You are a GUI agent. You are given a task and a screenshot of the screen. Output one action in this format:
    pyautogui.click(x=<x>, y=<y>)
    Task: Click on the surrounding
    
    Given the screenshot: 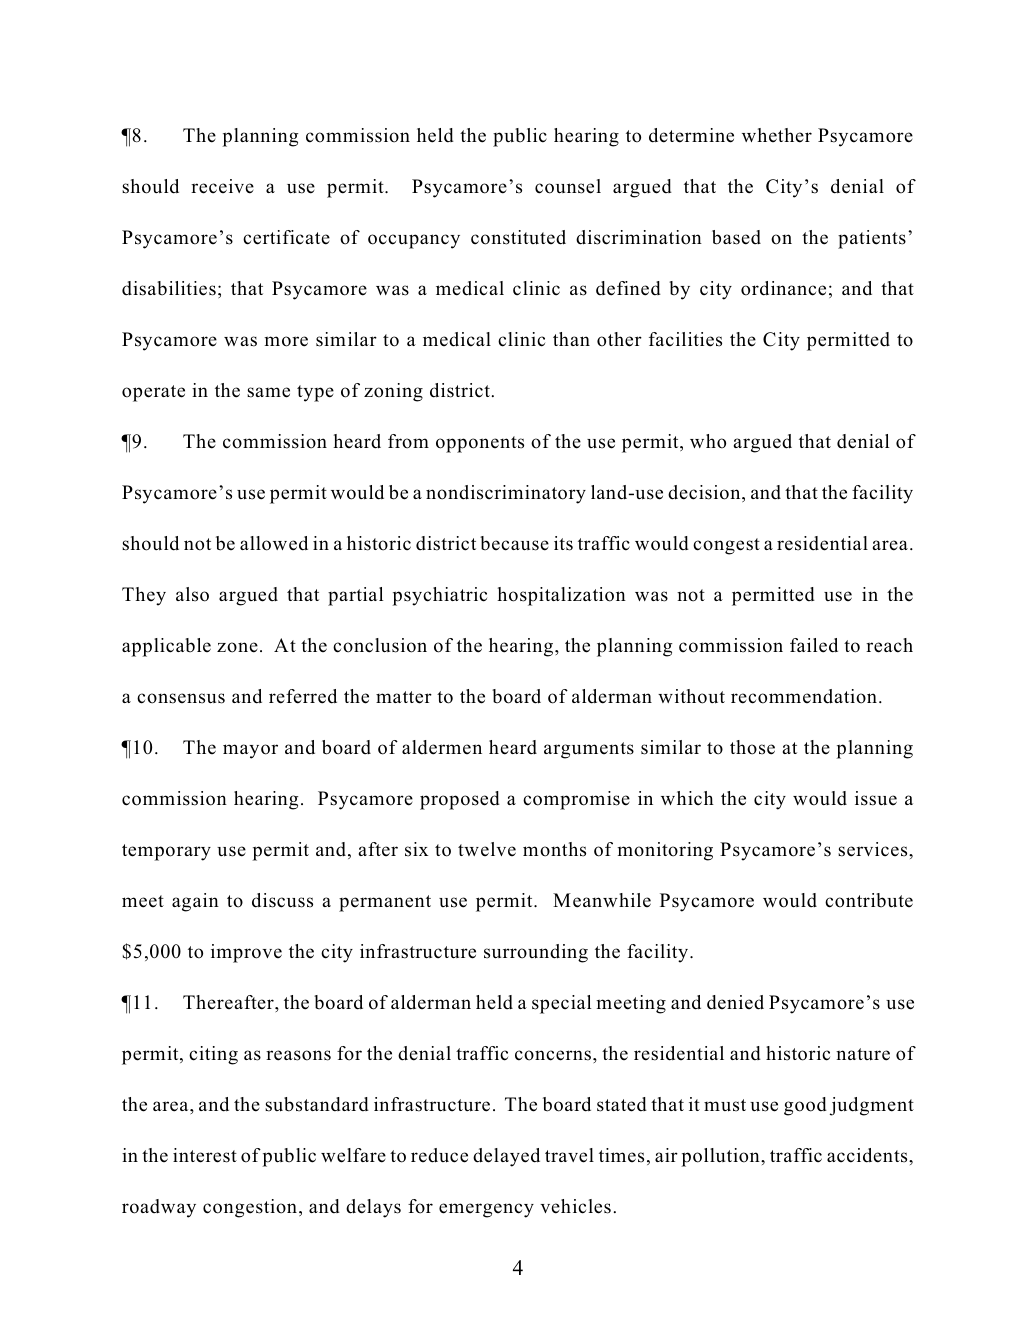 What is the action you would take?
    pyautogui.click(x=536, y=953)
